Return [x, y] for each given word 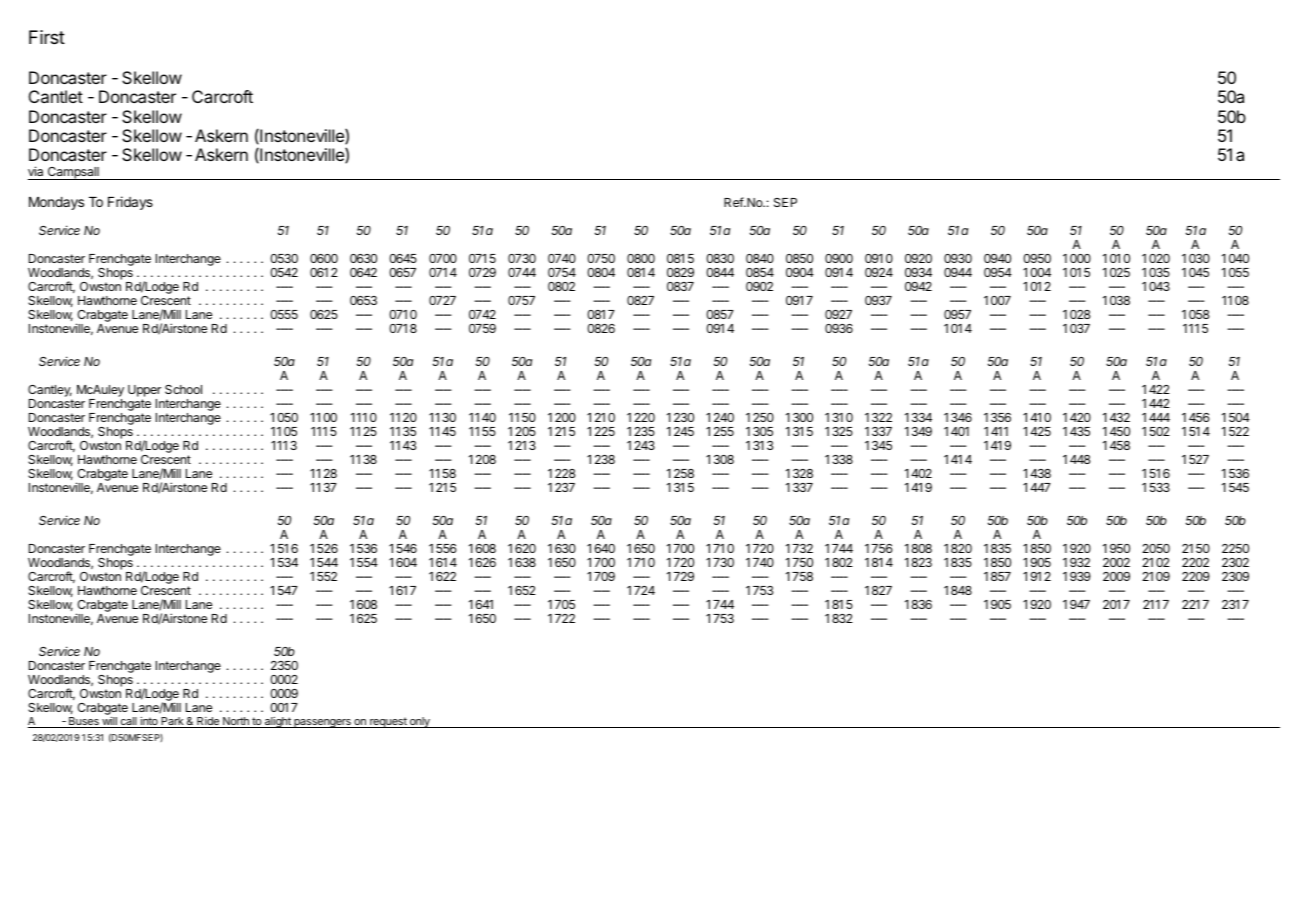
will [109, 722]
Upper [144, 392]
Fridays [130, 203]
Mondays [56, 203]
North [236, 722]
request [388, 722]
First [47, 37]
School [183, 389]
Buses [84, 722]
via [35, 171]
